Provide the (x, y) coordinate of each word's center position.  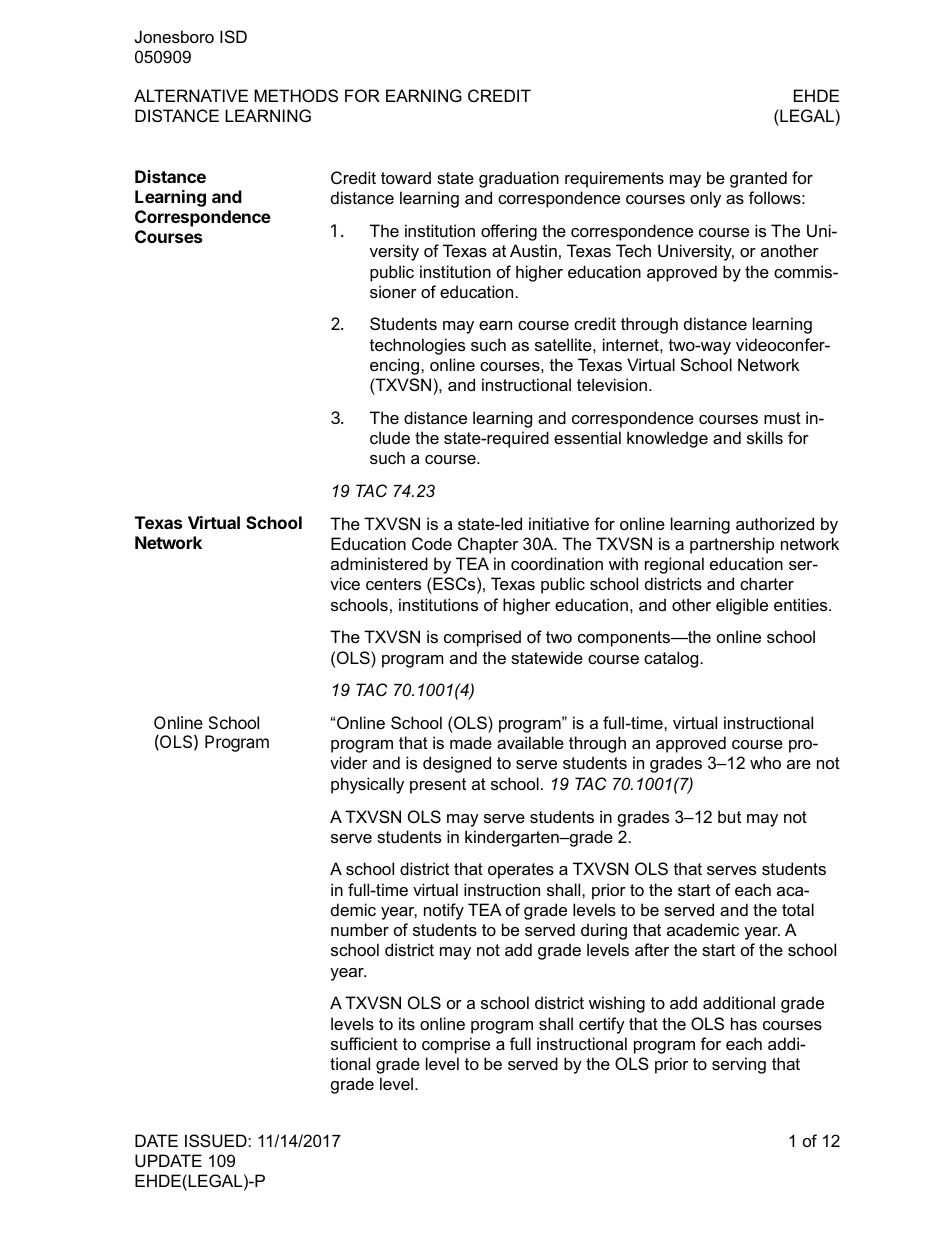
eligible (742, 606)
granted (758, 179)
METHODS (296, 95)
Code (432, 543)
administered (379, 563)
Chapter (488, 545)
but (729, 816)
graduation (519, 179)
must (782, 418)
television (612, 384)
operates (521, 871)
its (407, 1023)
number (360, 929)
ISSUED (217, 1140)
